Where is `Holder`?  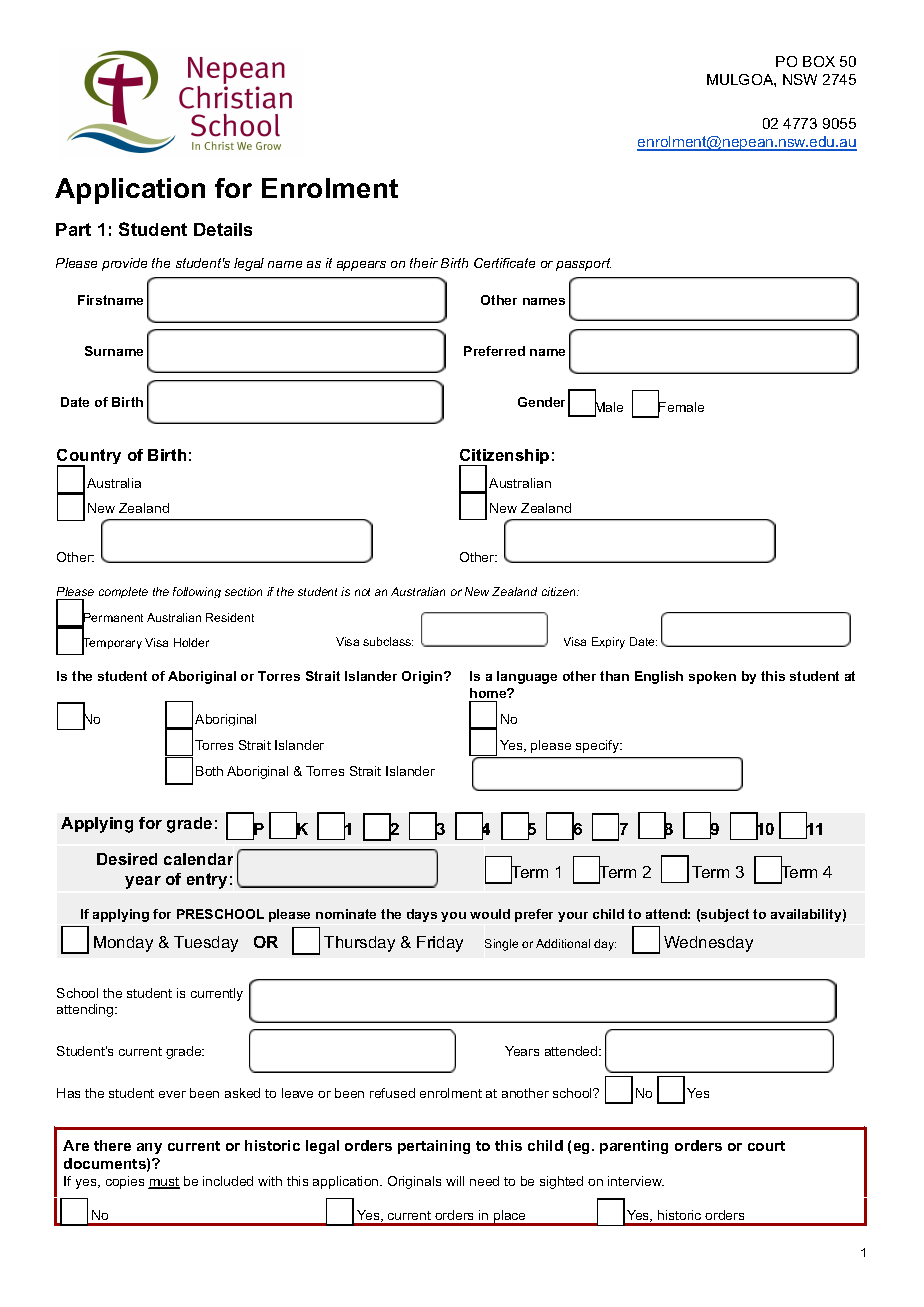 Holder is located at coordinates (191, 642).
